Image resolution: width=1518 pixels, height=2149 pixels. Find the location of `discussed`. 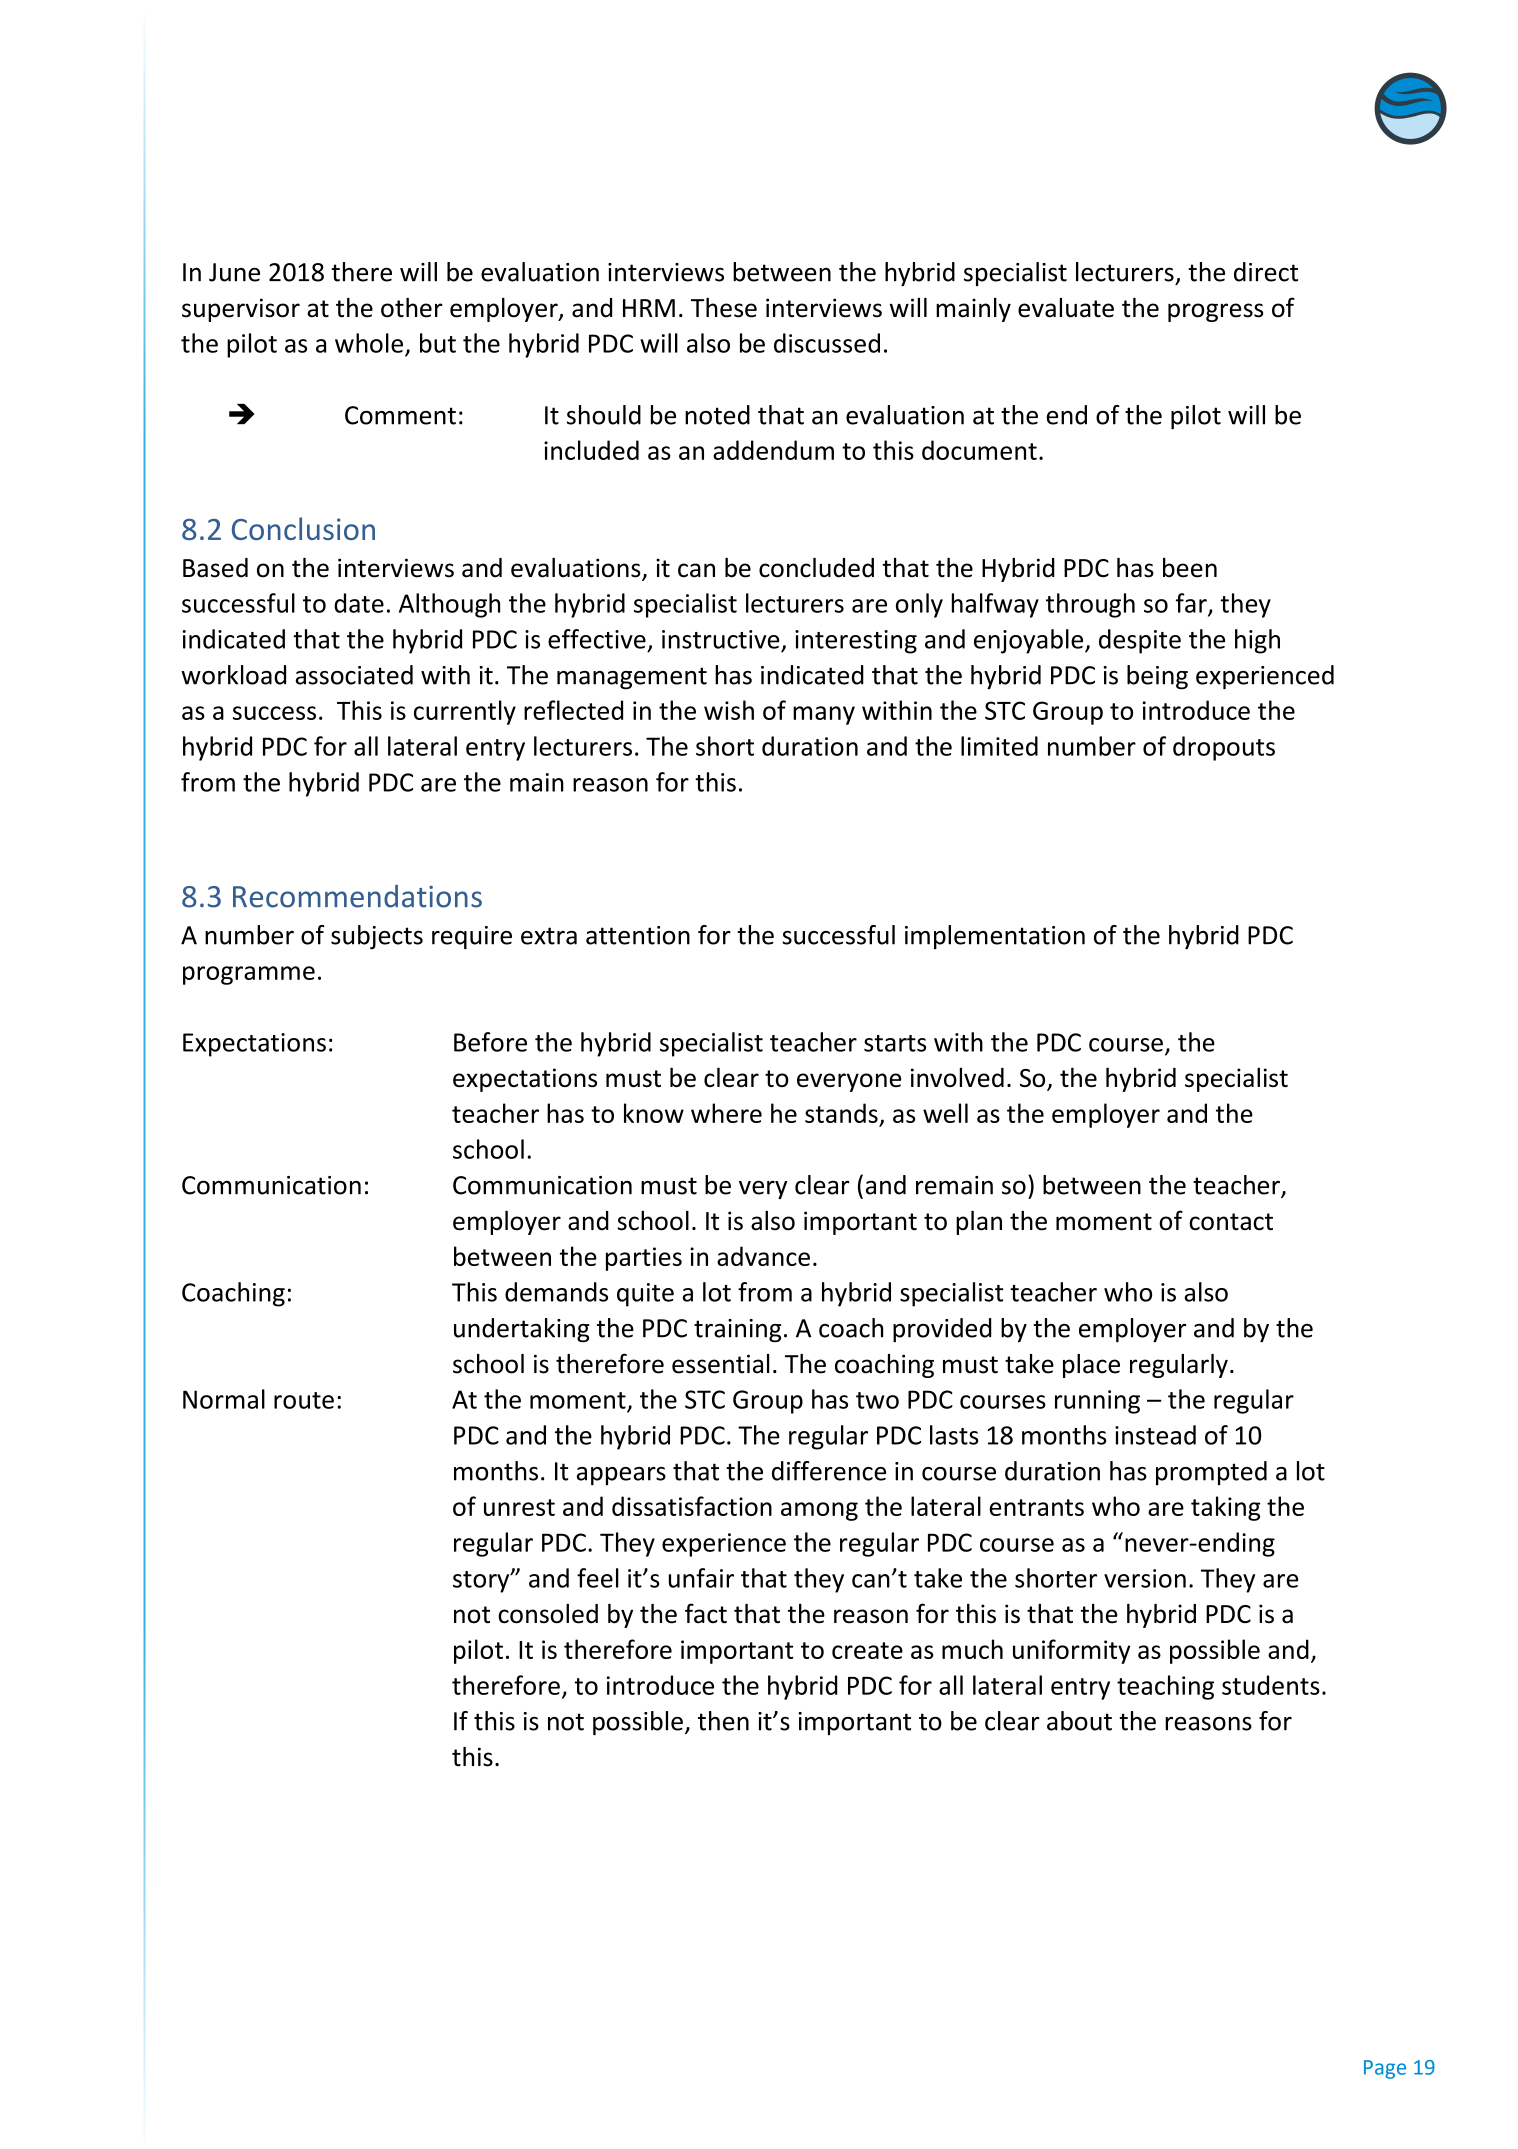

discussed is located at coordinates (827, 343).
